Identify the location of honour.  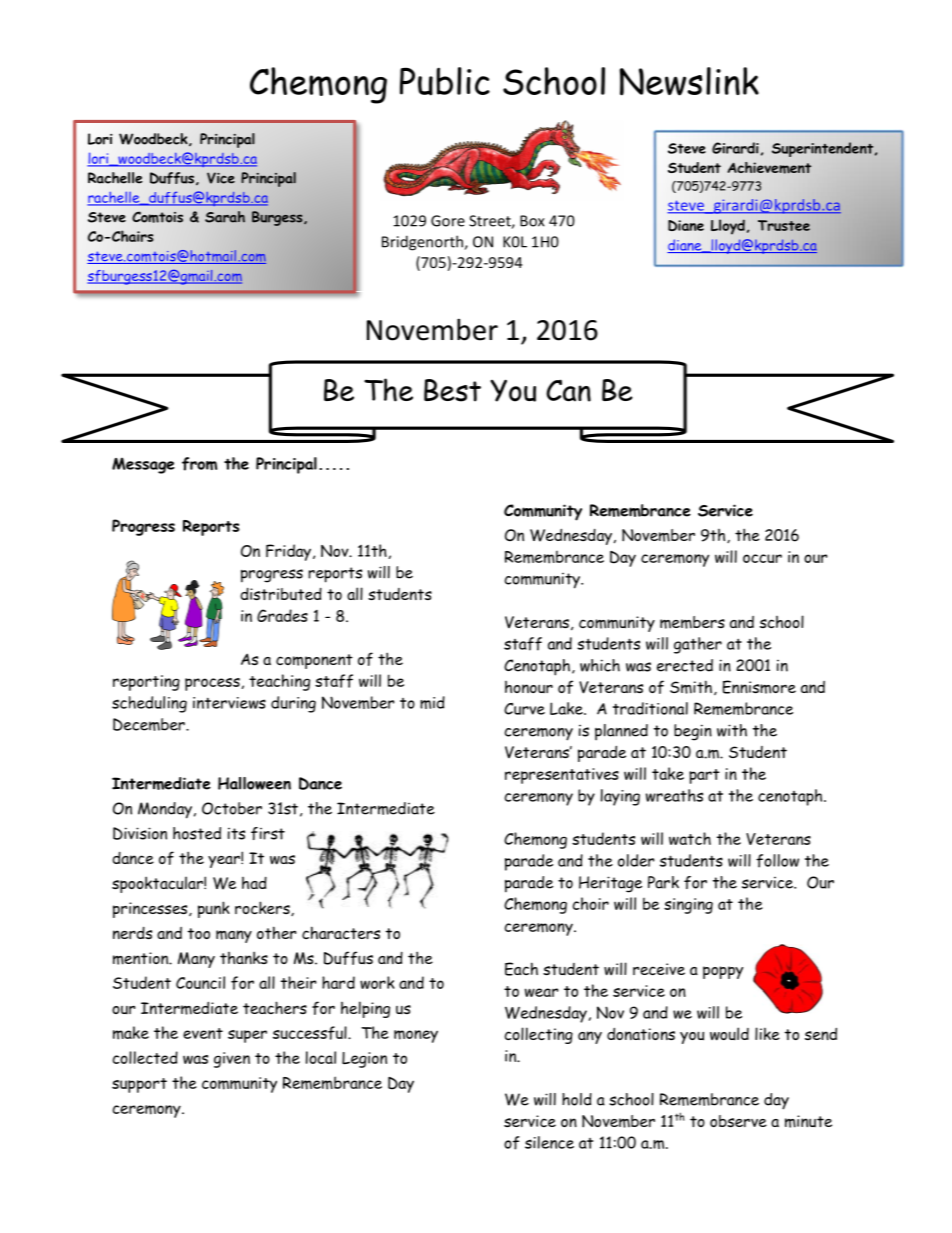
(529, 687).
